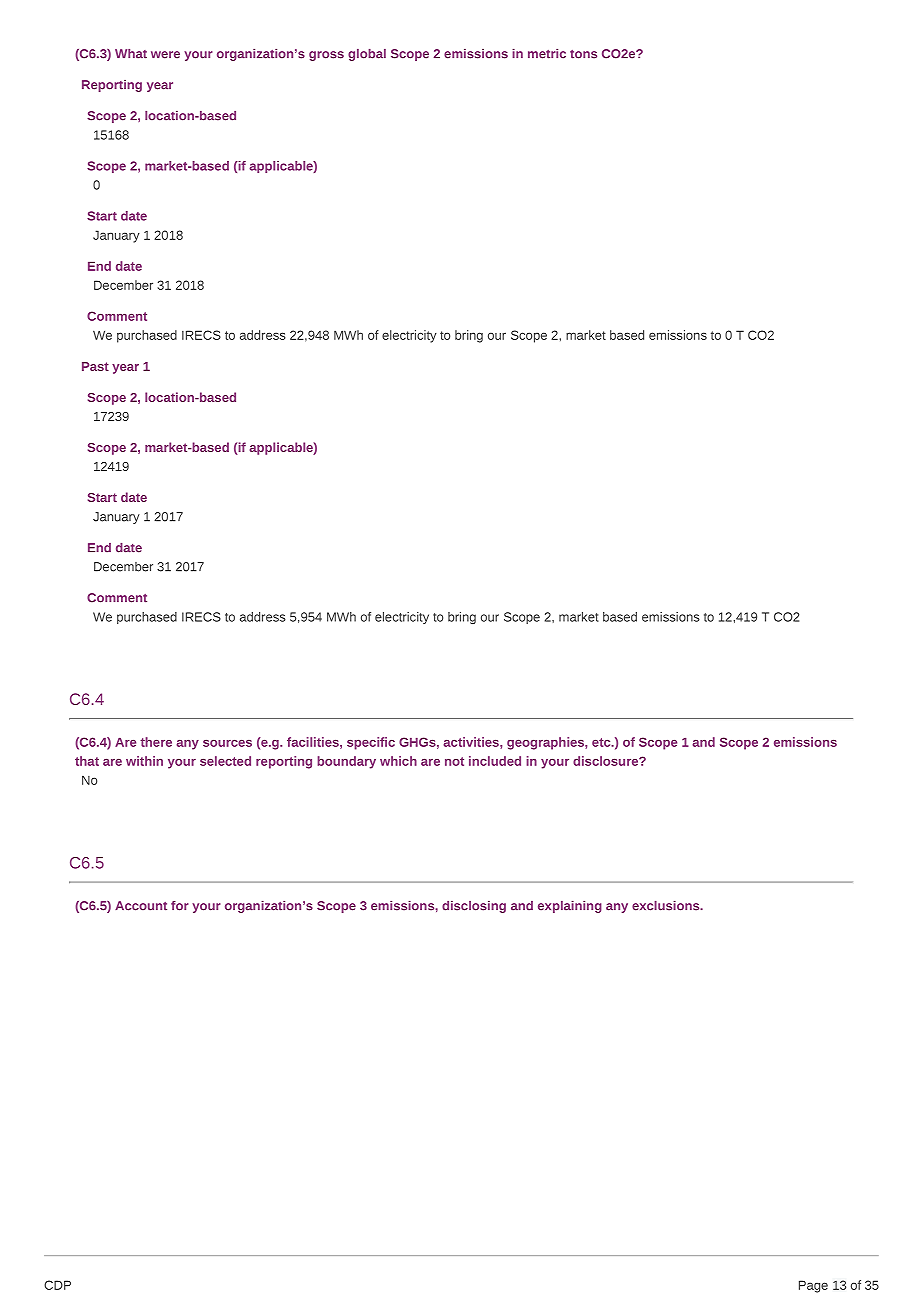 The width and height of the screenshot is (924, 1308). I want to click on CDP, so click(57, 1285).
